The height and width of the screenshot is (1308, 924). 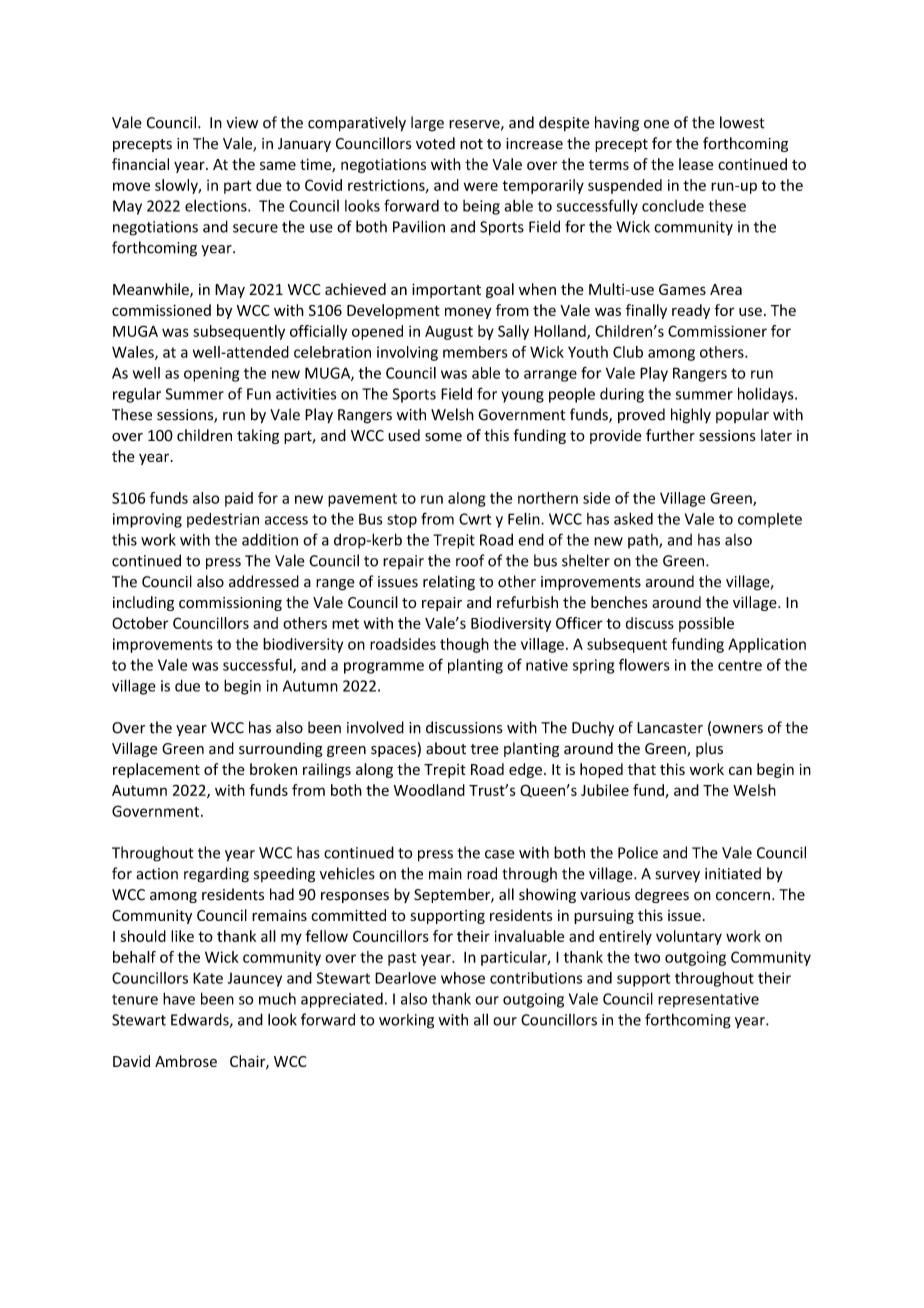 I want to click on not, so click(x=471, y=144).
